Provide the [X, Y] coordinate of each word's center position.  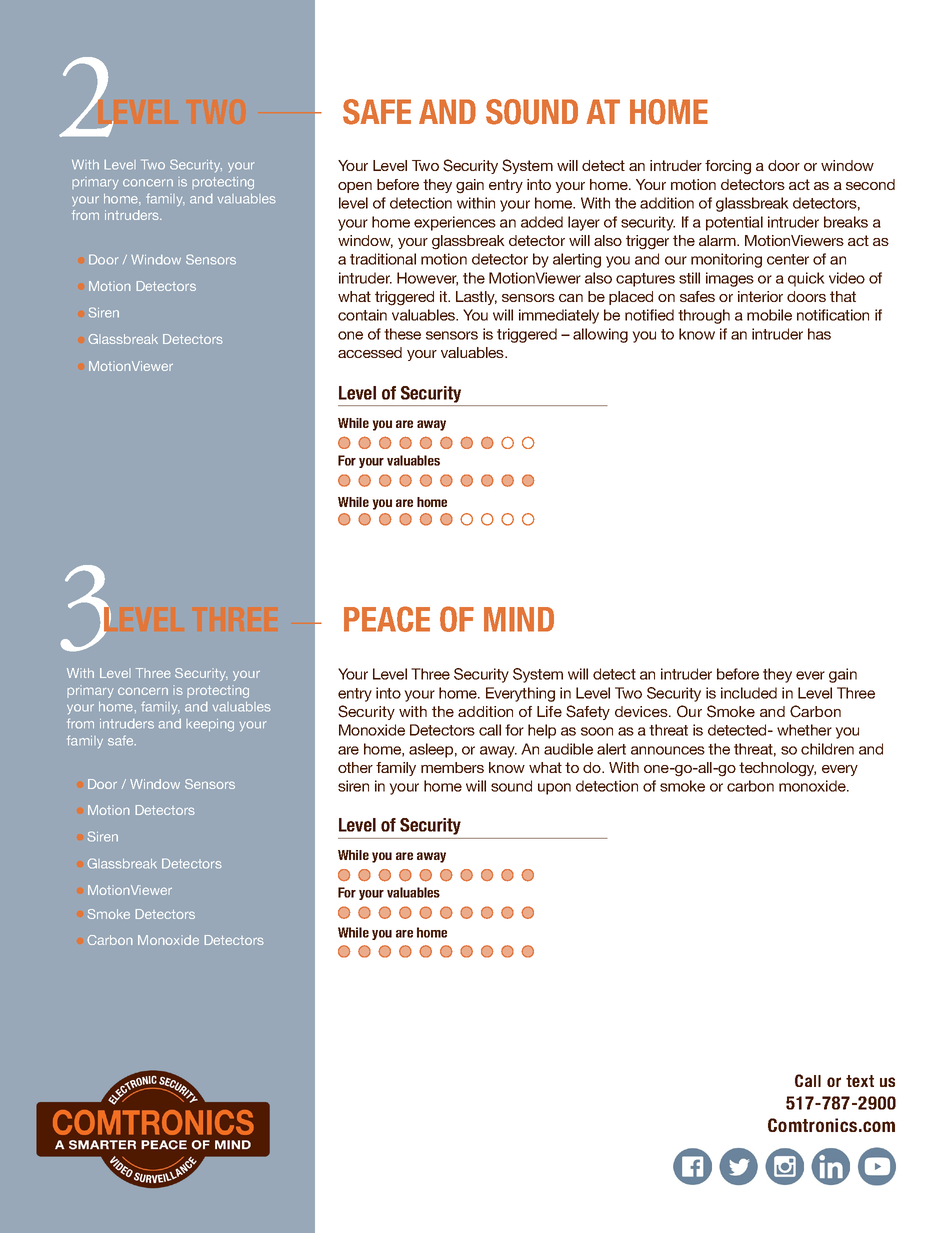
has [819, 334]
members [452, 767]
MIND [519, 619]
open [355, 187]
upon [554, 789]
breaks [846, 222]
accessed [370, 352]
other [355, 767]
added [542, 222]
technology [777, 769]
